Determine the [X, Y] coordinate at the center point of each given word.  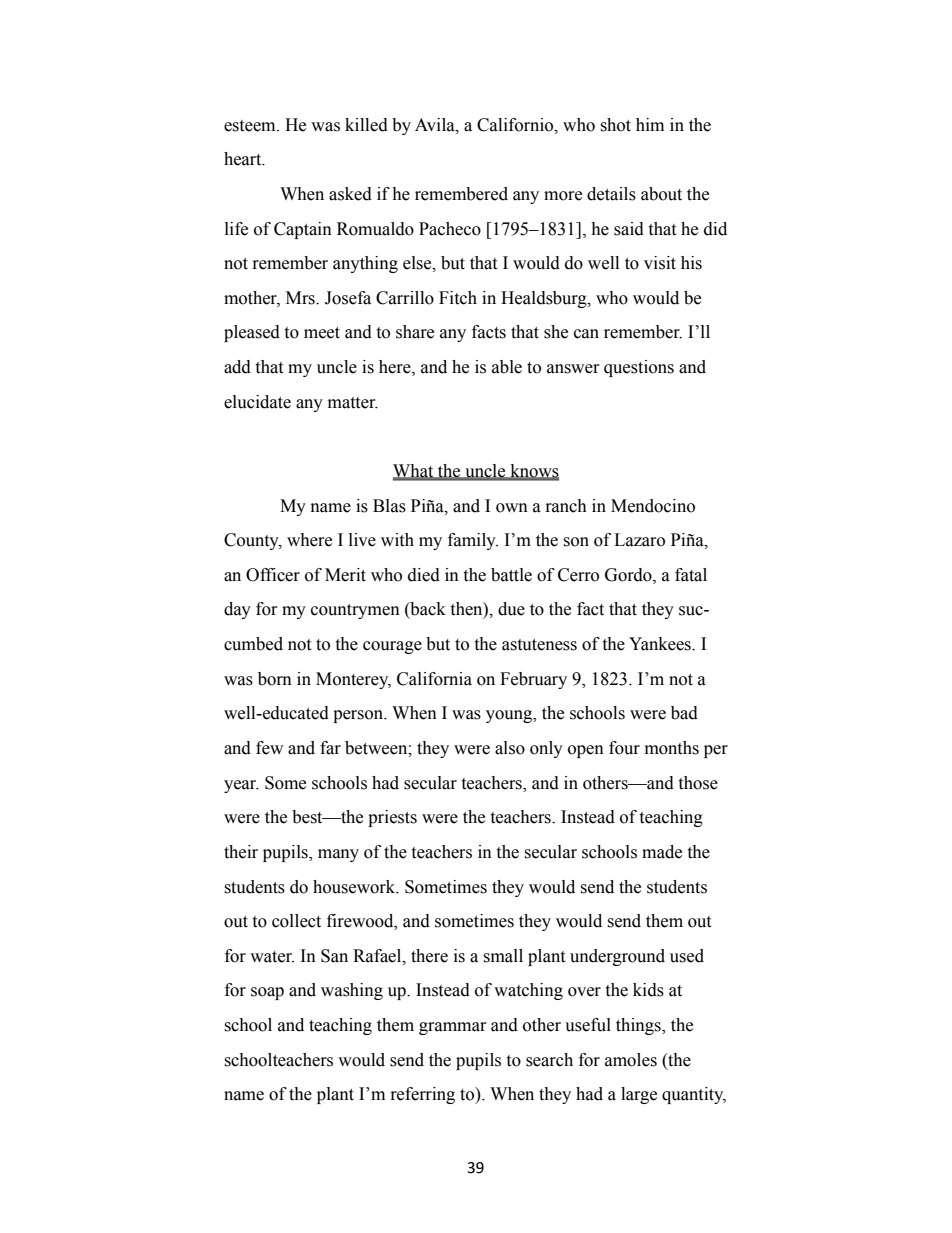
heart [244, 159]
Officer [273, 575]
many [338, 855]
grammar [453, 1028]
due [511, 609]
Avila [436, 125]
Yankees [661, 644]
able [507, 367]
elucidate [257, 402]
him [650, 124]
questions [639, 368]
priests [392, 818]
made [662, 852]
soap [267, 993]
